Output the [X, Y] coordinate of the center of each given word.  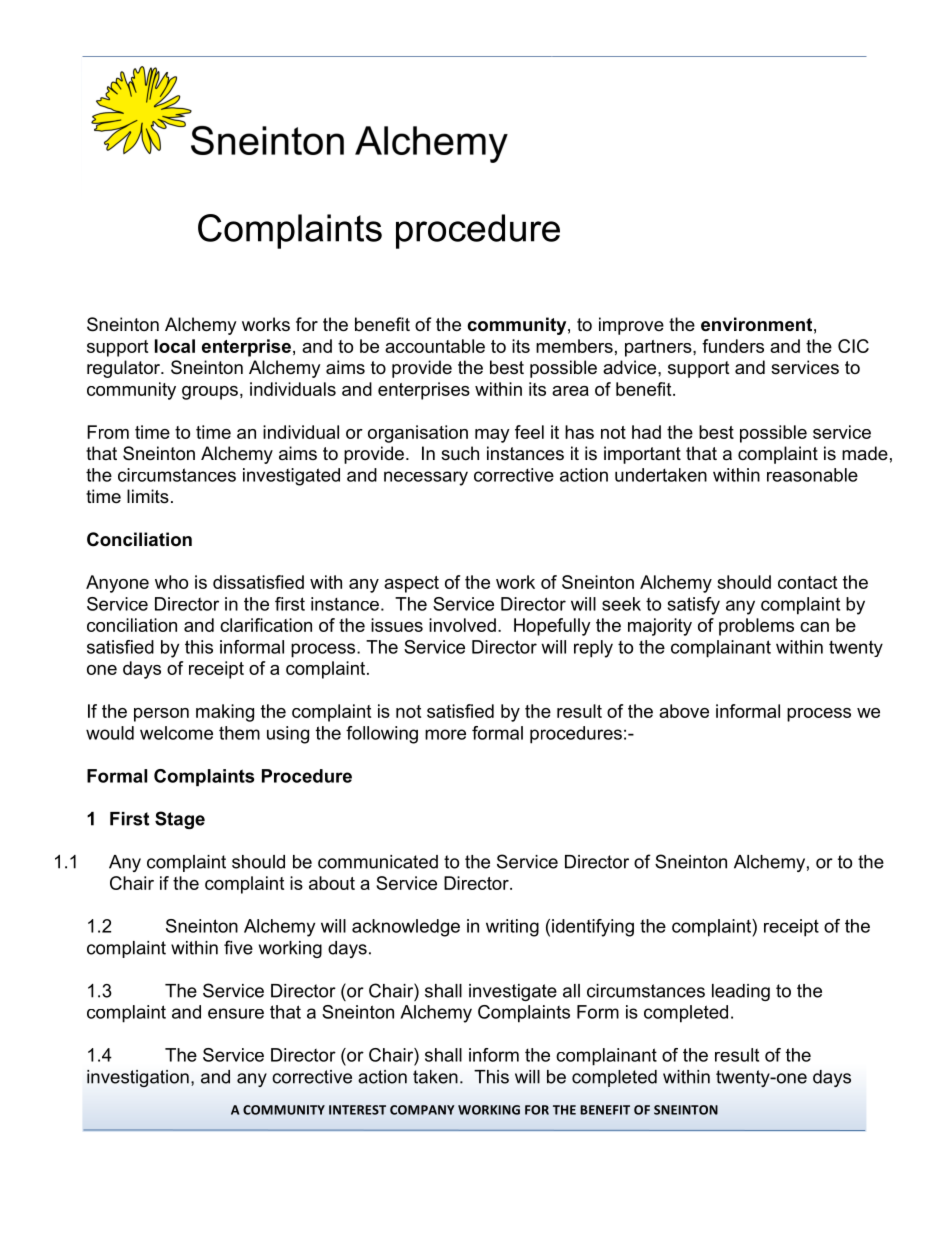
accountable [435, 346]
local [175, 346]
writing [512, 928]
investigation [138, 1078]
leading [741, 992]
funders [733, 346]
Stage [180, 820]
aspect [411, 584]
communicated [378, 862]
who [171, 582]
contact [807, 582]
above [684, 711]
